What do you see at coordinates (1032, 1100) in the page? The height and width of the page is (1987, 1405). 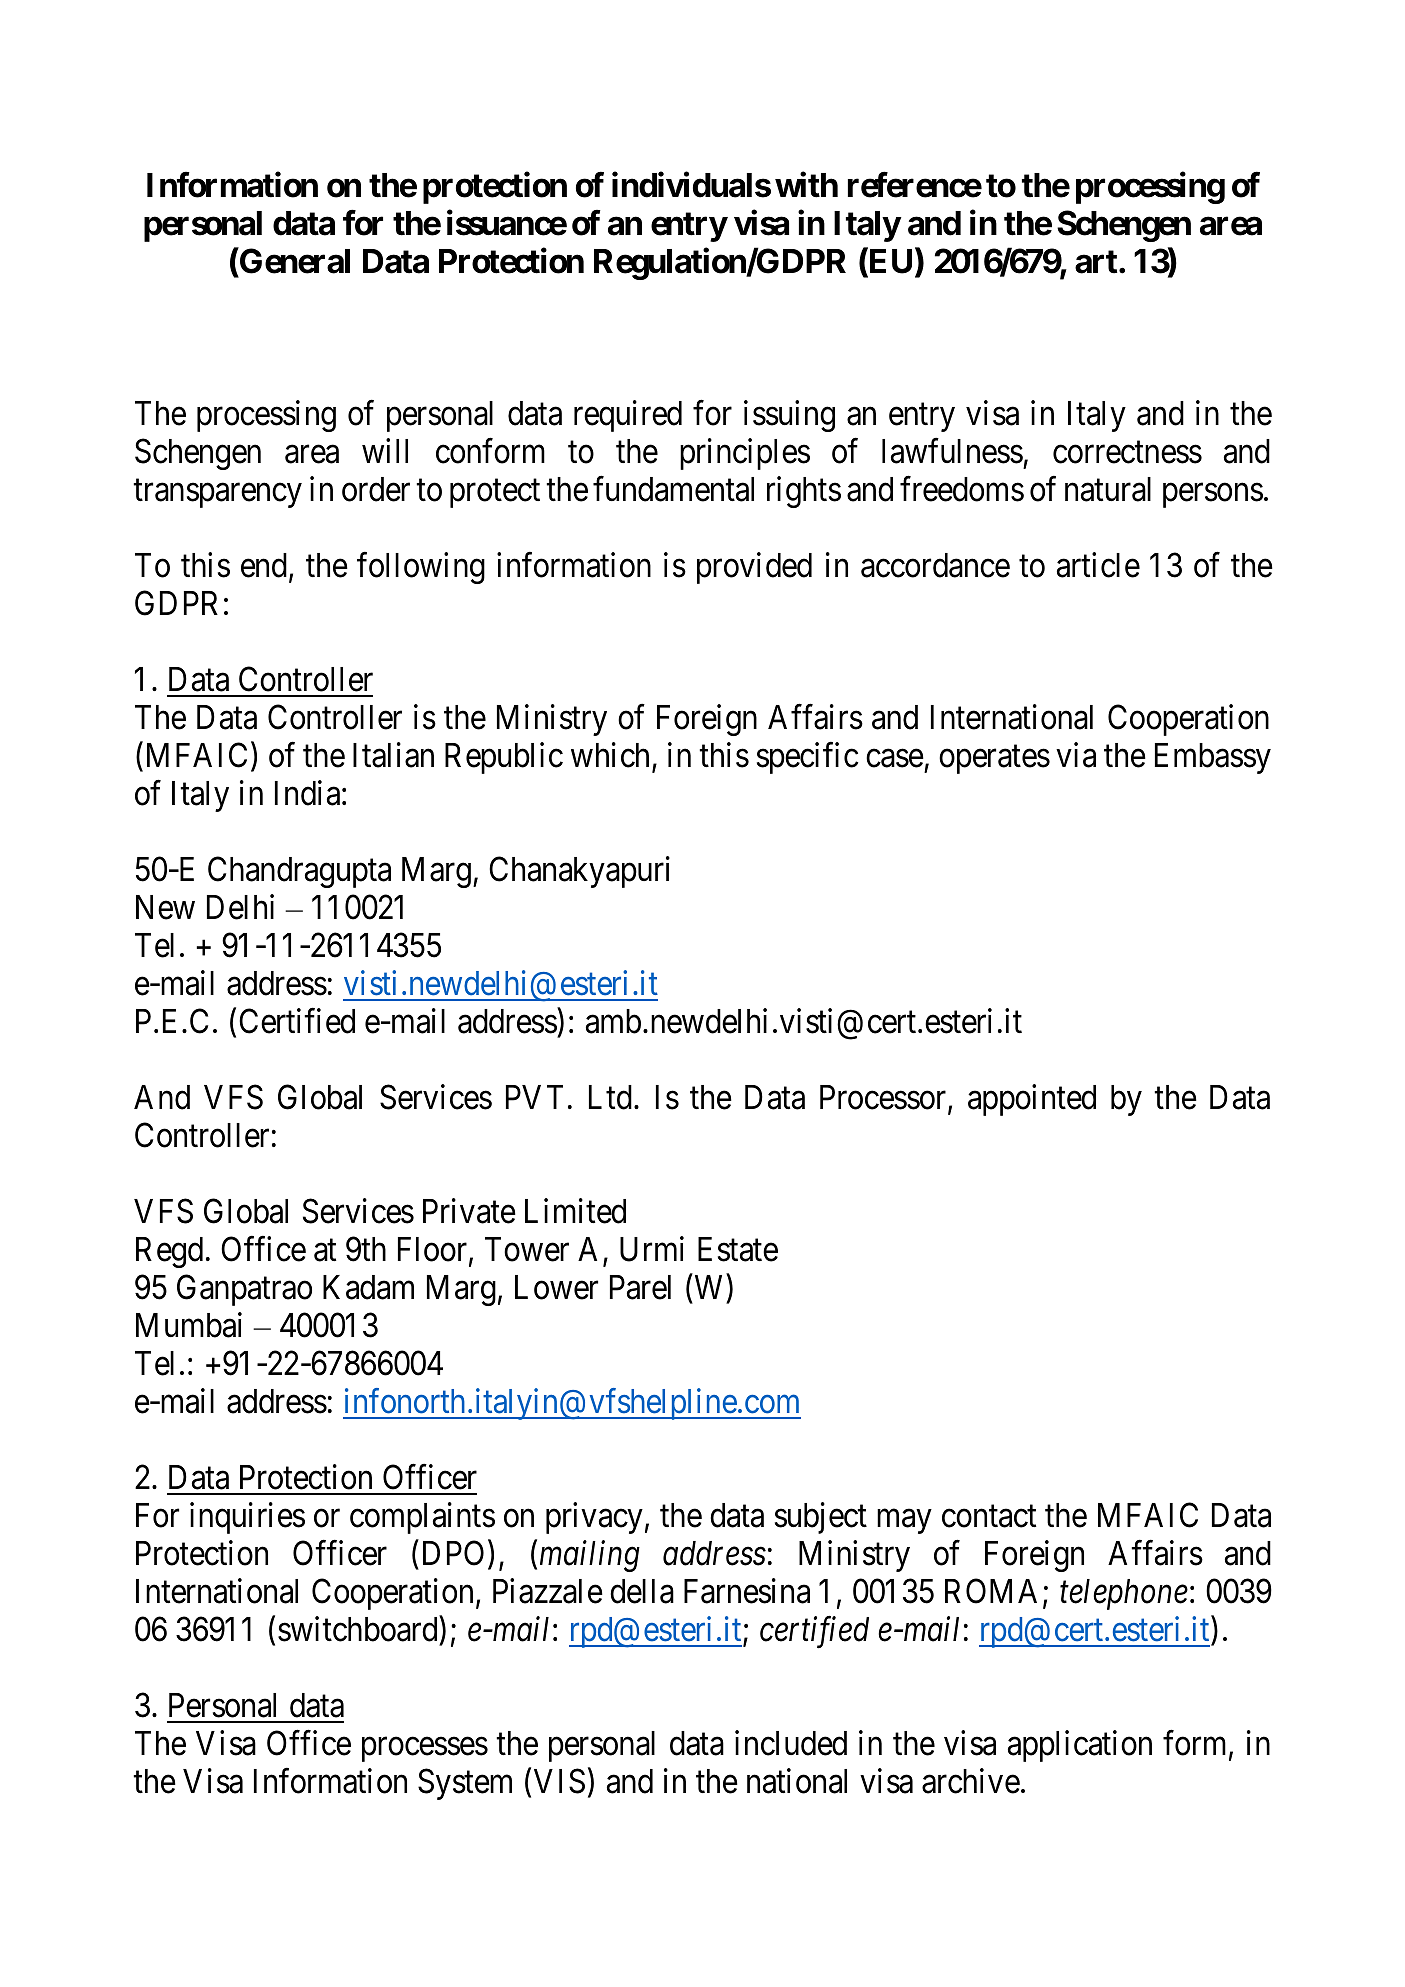 I see `appointed` at bounding box center [1032, 1100].
